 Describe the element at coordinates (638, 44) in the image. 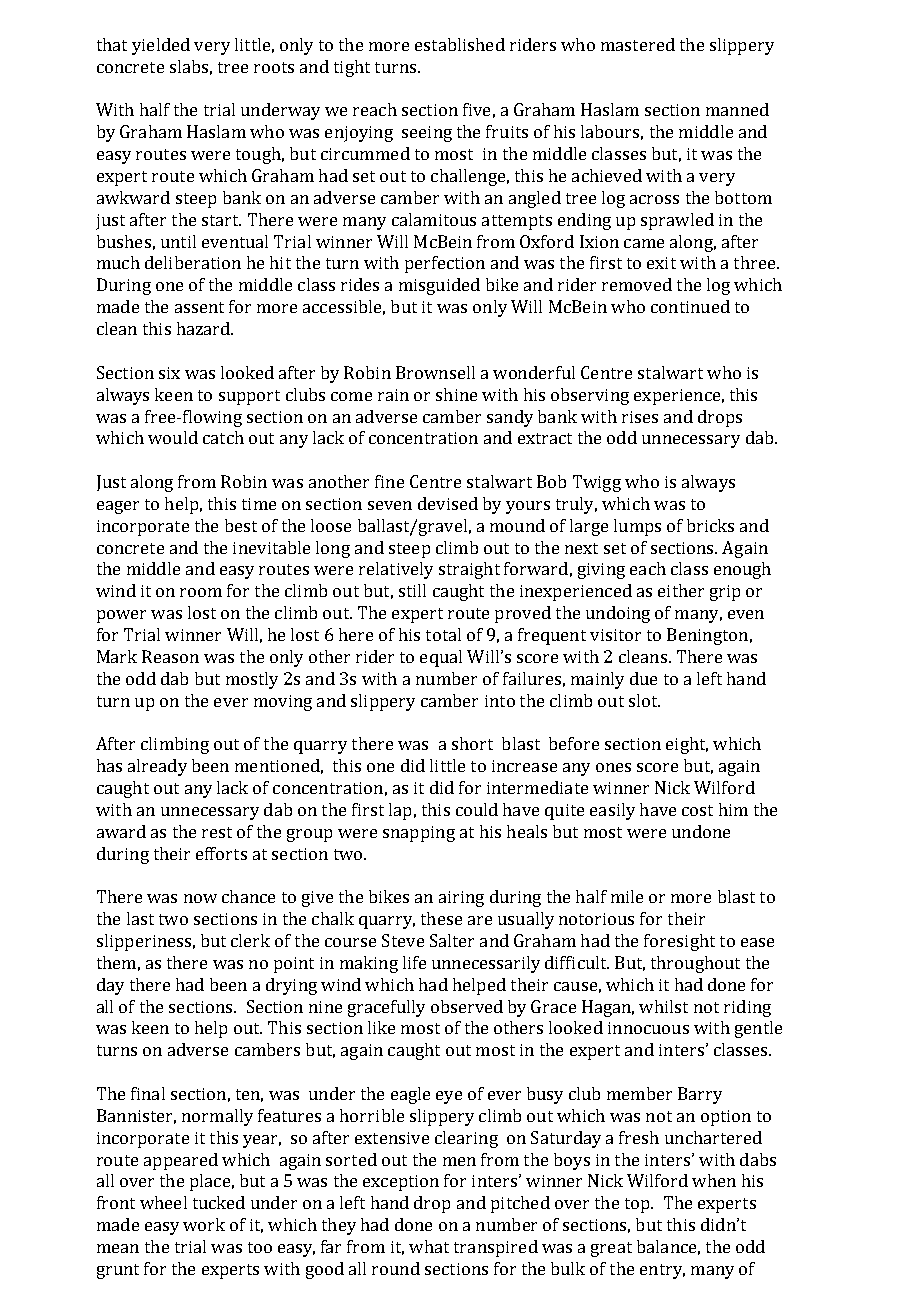

I see `mastered` at that location.
